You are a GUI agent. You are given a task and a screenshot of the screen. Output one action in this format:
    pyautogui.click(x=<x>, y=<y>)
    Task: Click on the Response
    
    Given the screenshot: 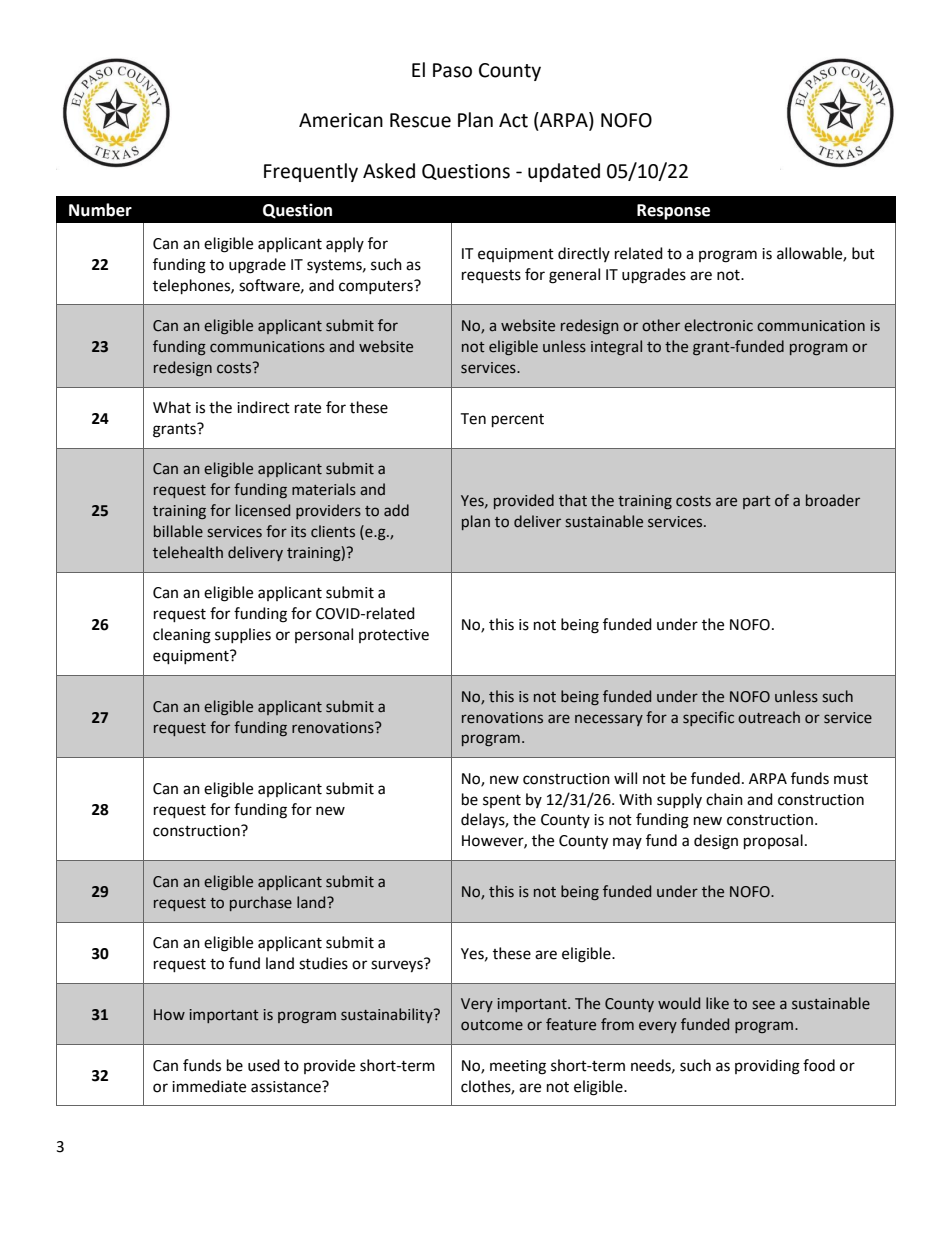 What is the action you would take?
    pyautogui.click(x=673, y=212)
